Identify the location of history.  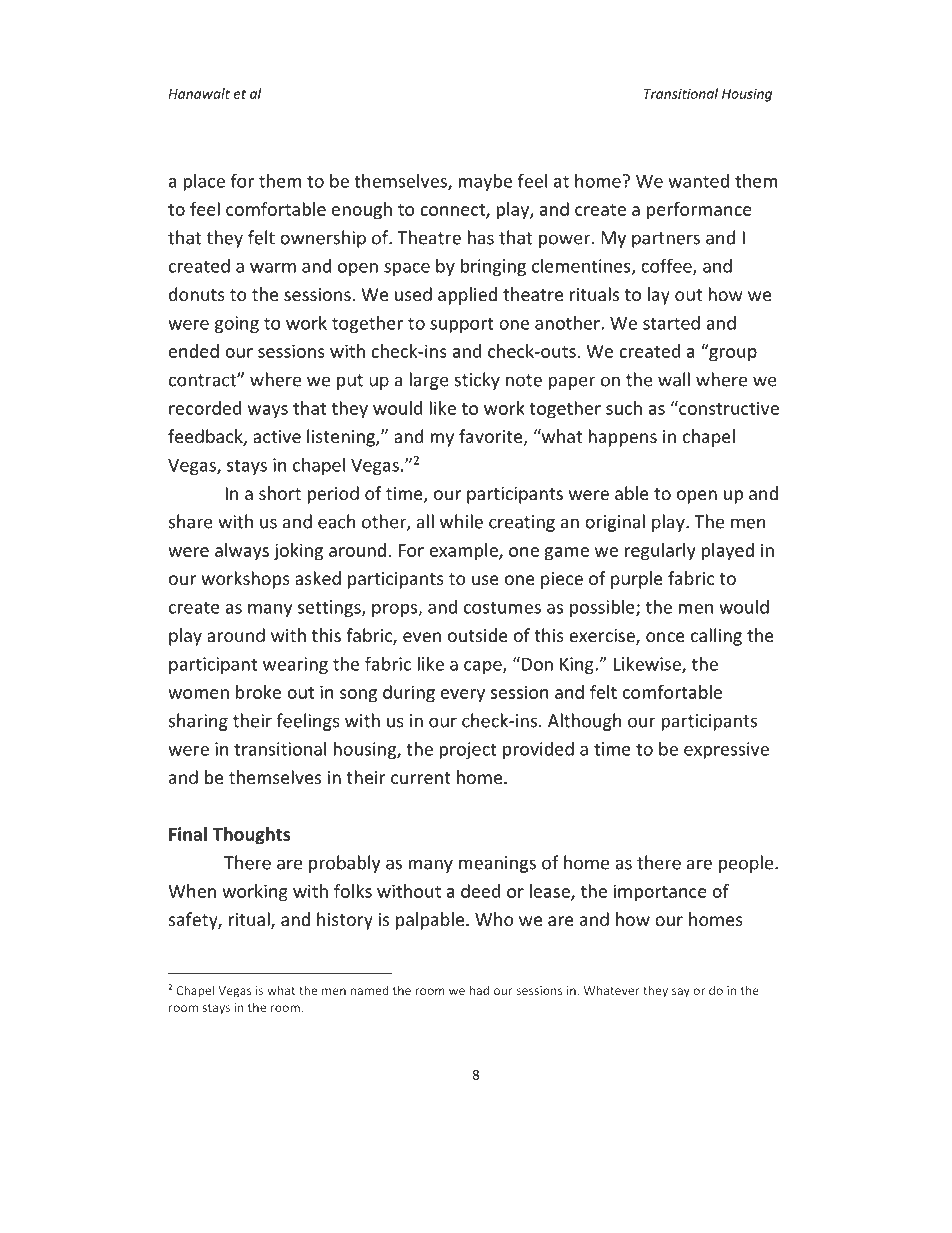
(345, 921).
